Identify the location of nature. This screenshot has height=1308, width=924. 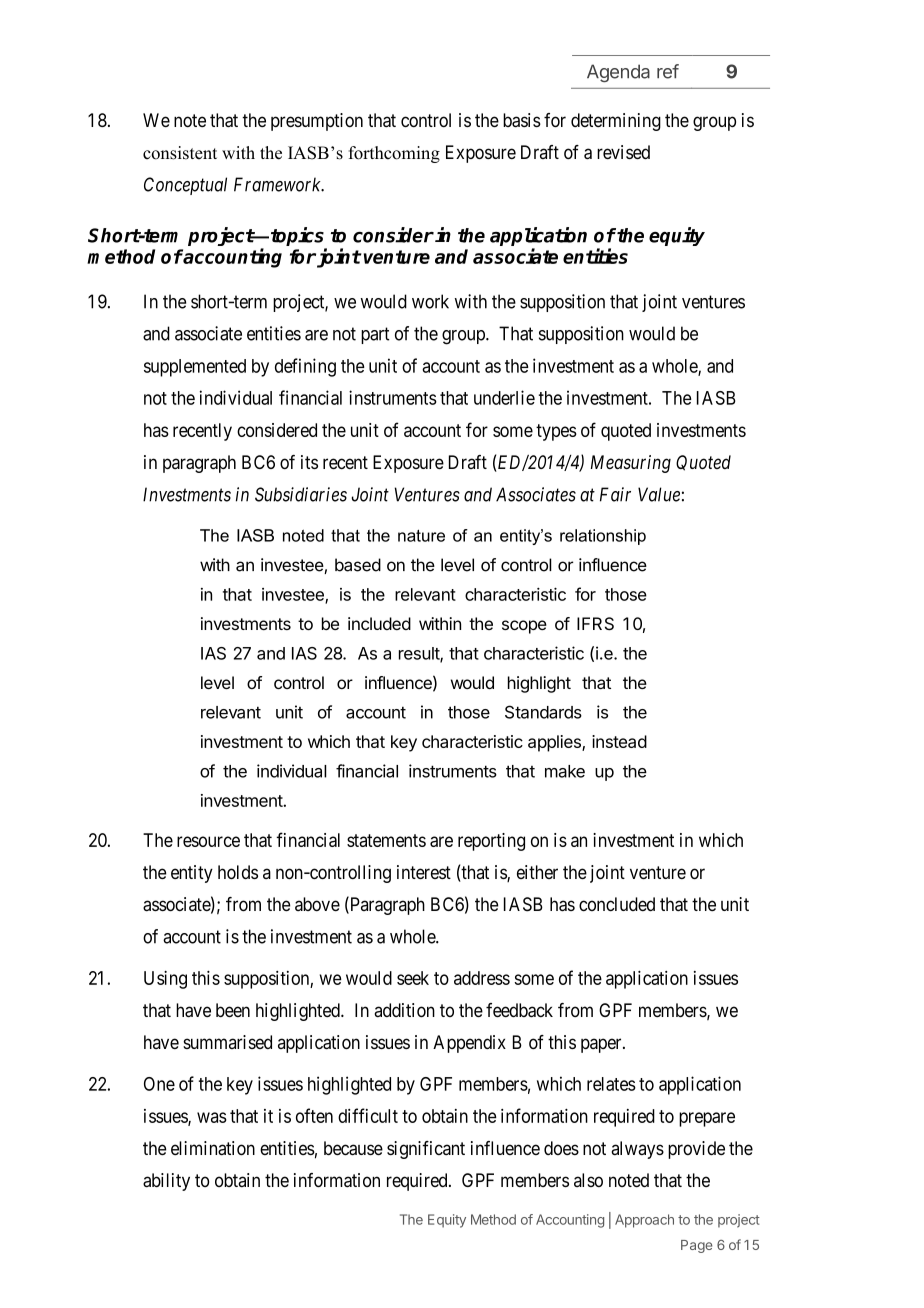
(421, 535).
